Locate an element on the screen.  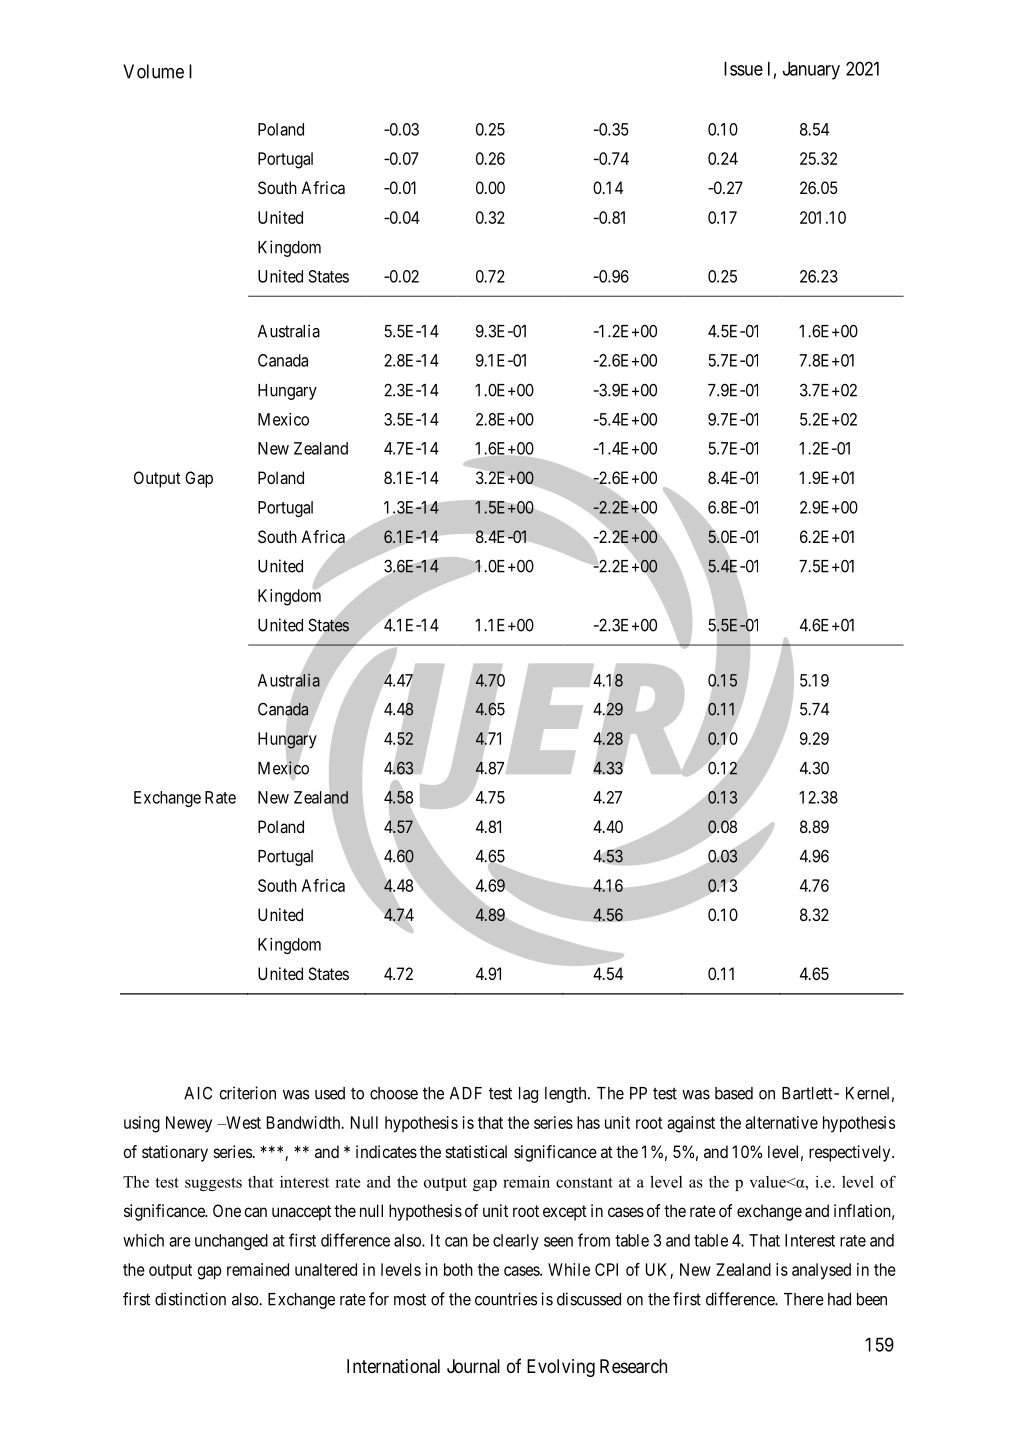
distinction is located at coordinates (190, 1299).
